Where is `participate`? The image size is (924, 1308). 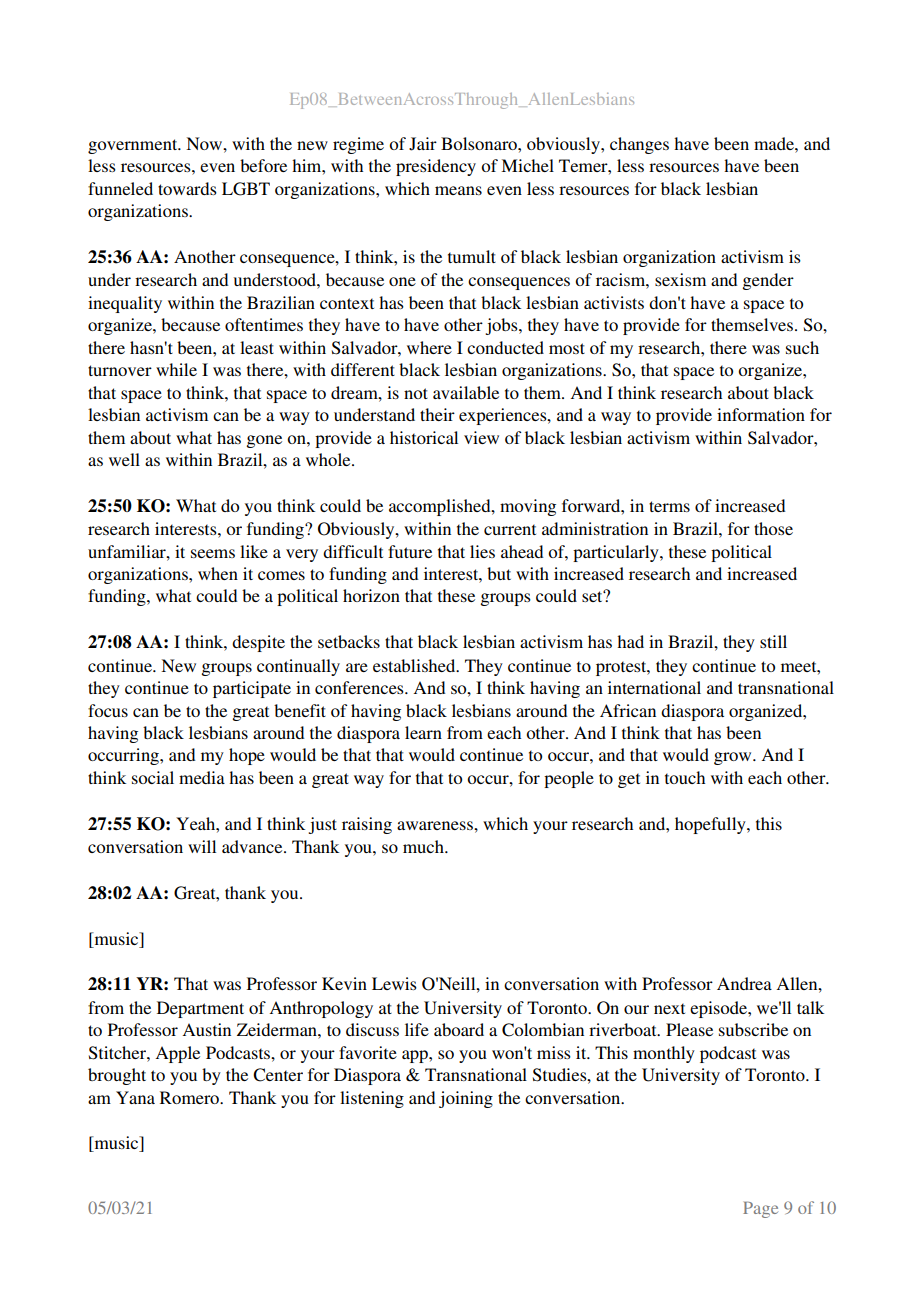 participate is located at coordinates (252, 689).
